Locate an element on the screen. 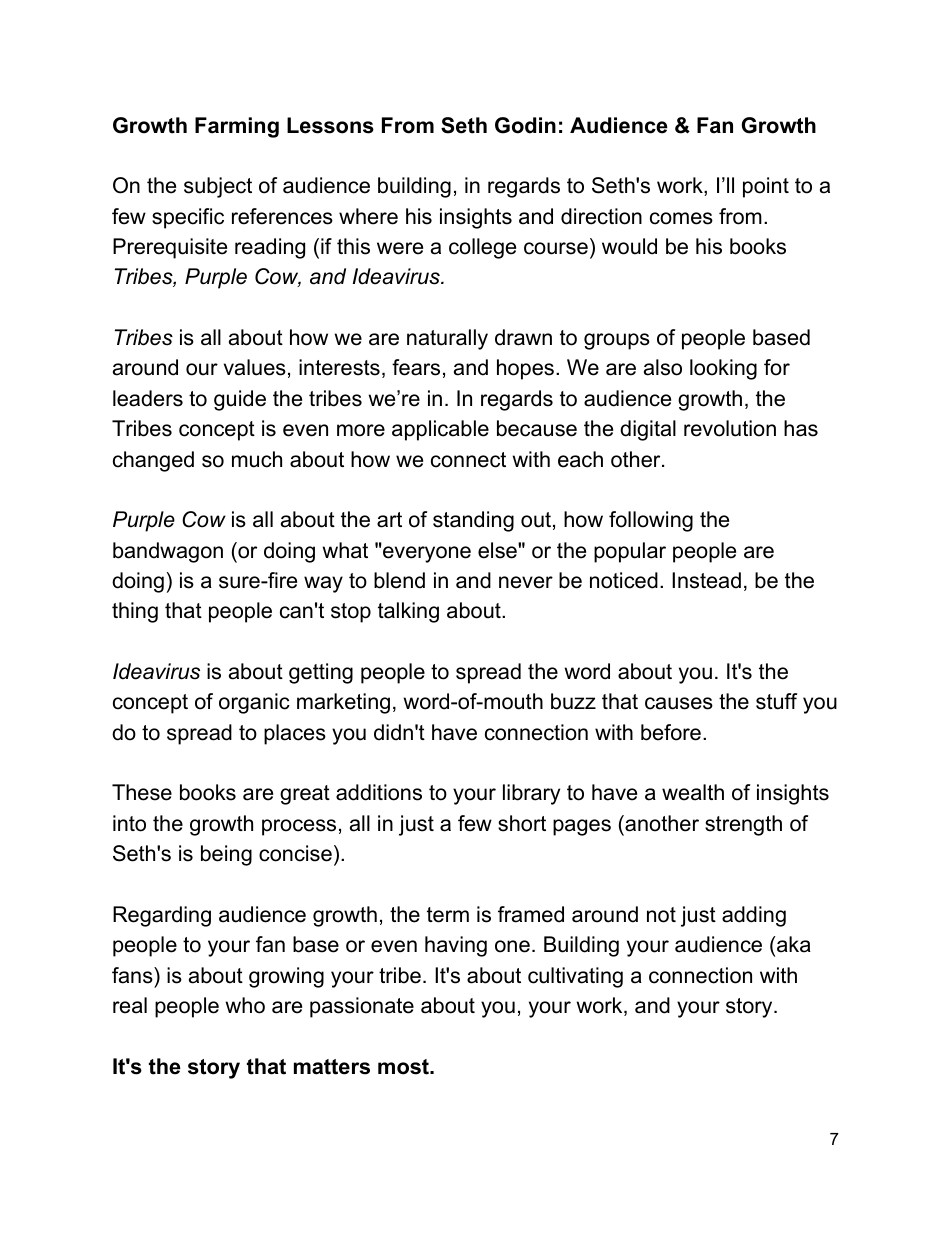  who is located at coordinates (245, 1005).
